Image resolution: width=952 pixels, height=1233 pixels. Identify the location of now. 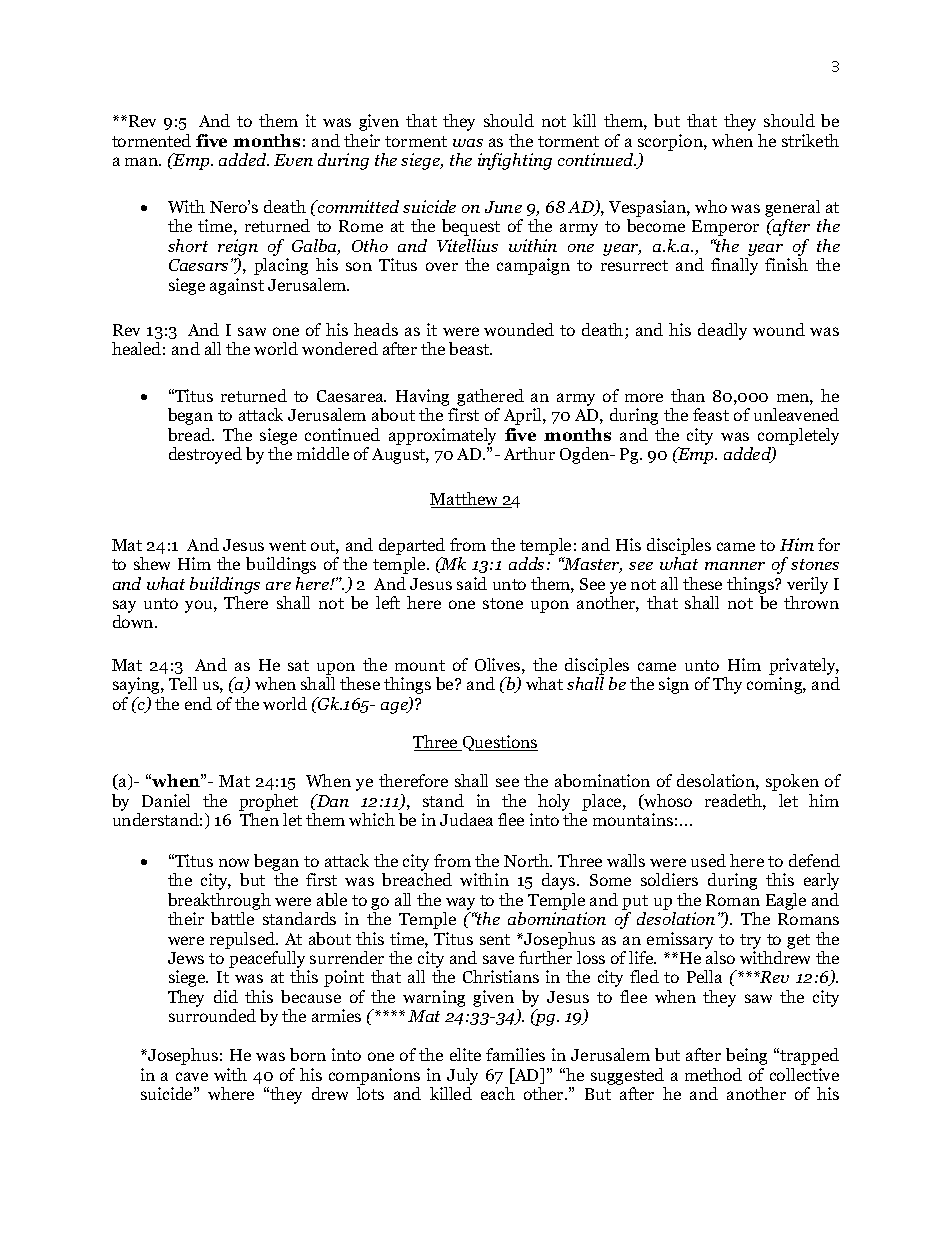
(234, 862).
